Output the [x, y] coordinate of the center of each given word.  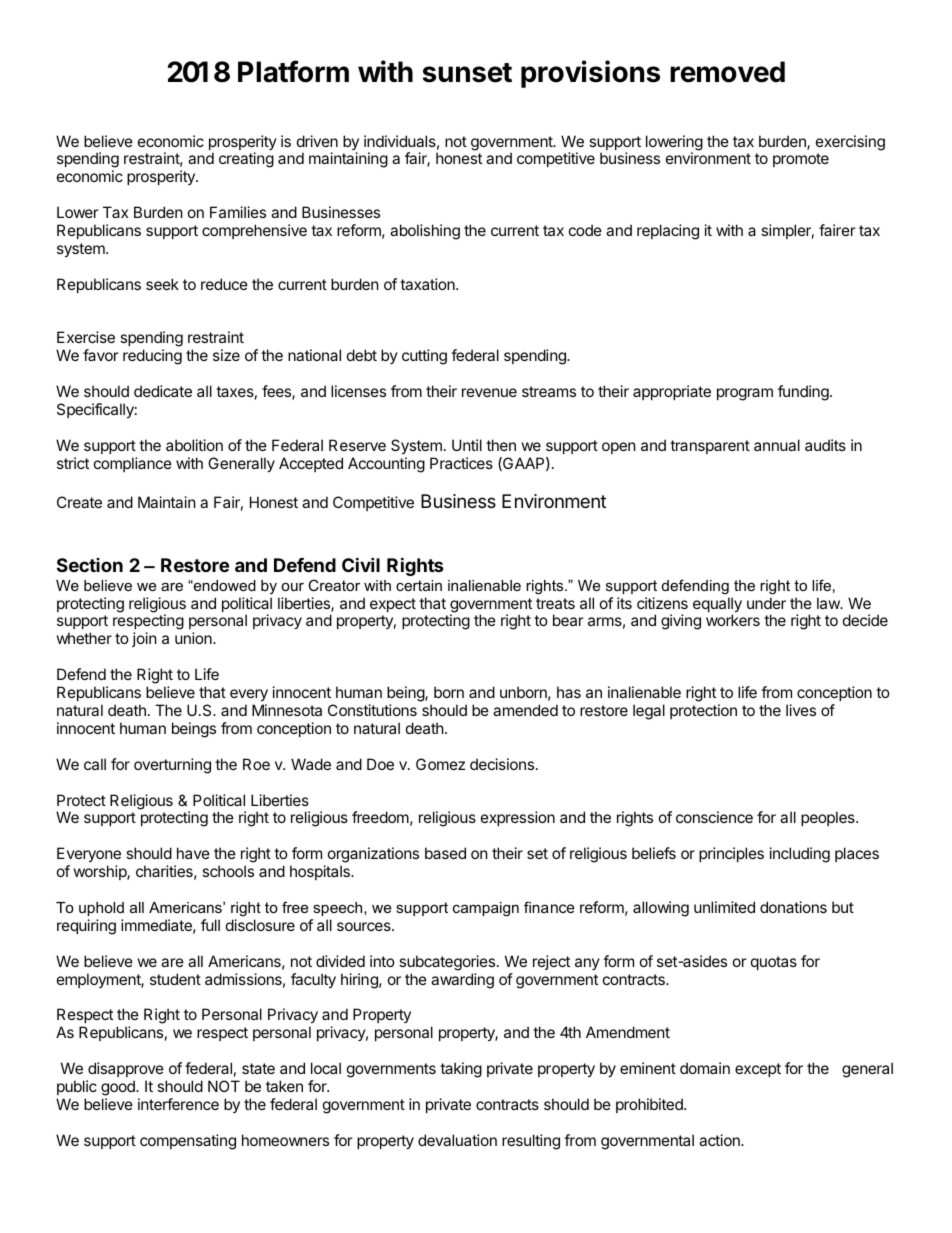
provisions [590, 74]
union [194, 638]
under [766, 603]
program [745, 394]
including [800, 855]
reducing [152, 357]
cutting [424, 357]
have [193, 853]
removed [727, 72]
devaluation [457, 1140]
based [445, 853]
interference [178, 1104]
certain [419, 585]
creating [246, 160]
